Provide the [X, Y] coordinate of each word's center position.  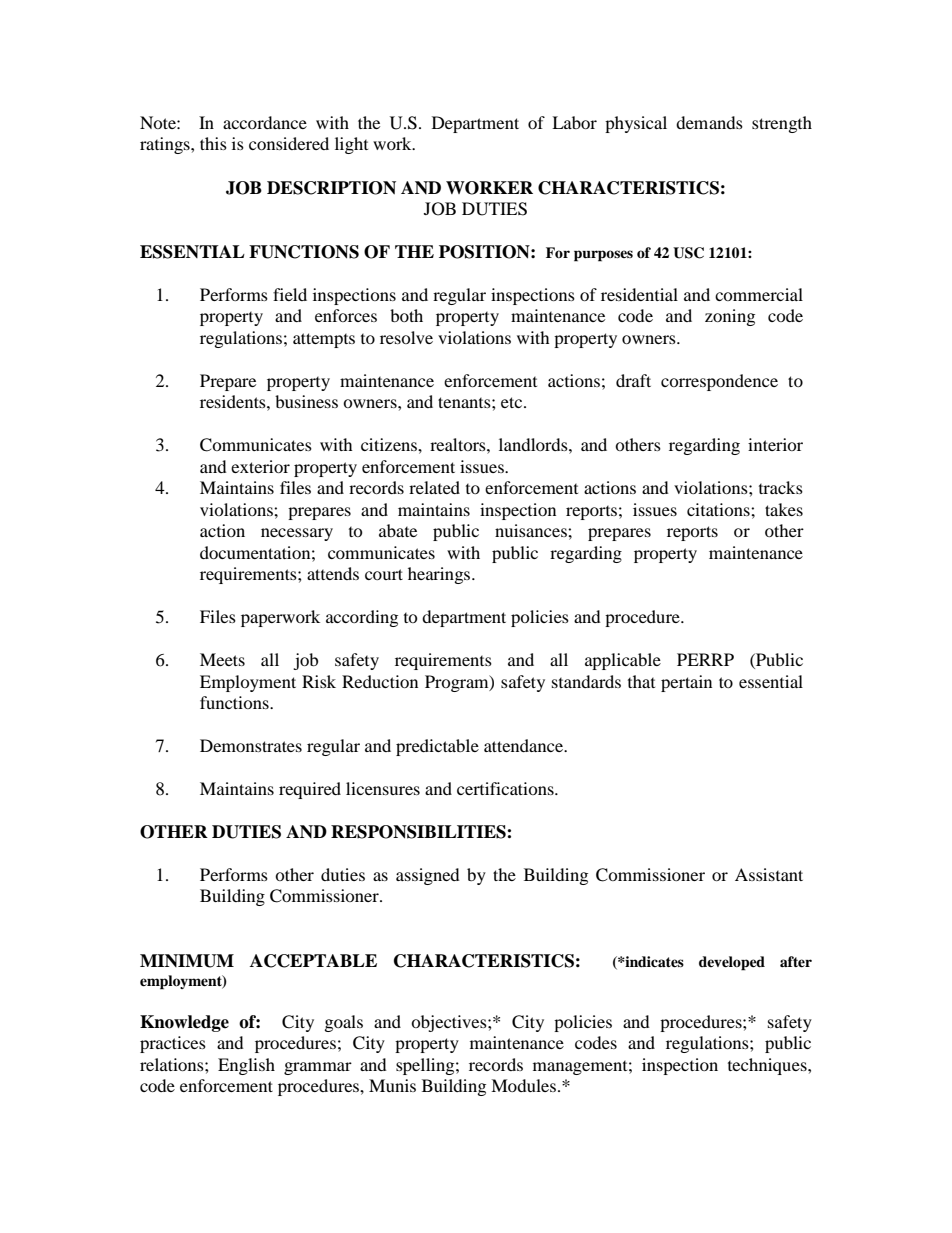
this [213, 143]
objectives [450, 1023]
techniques [768, 1066]
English [246, 1066]
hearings [440, 575]
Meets [222, 659]
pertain [686, 683]
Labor [574, 122]
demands [709, 122]
